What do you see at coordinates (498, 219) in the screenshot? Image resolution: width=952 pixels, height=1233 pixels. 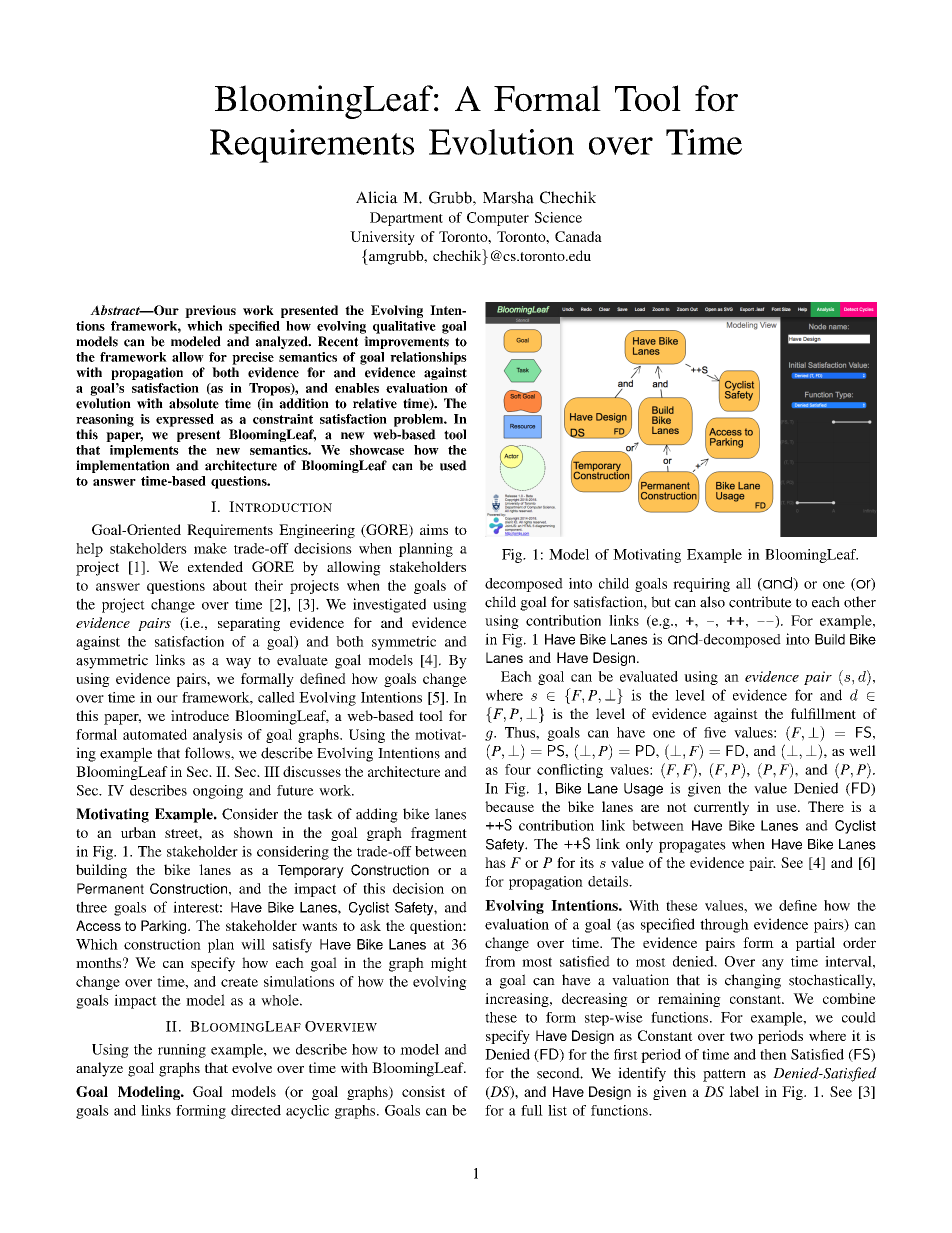 I see `Computer` at bounding box center [498, 219].
